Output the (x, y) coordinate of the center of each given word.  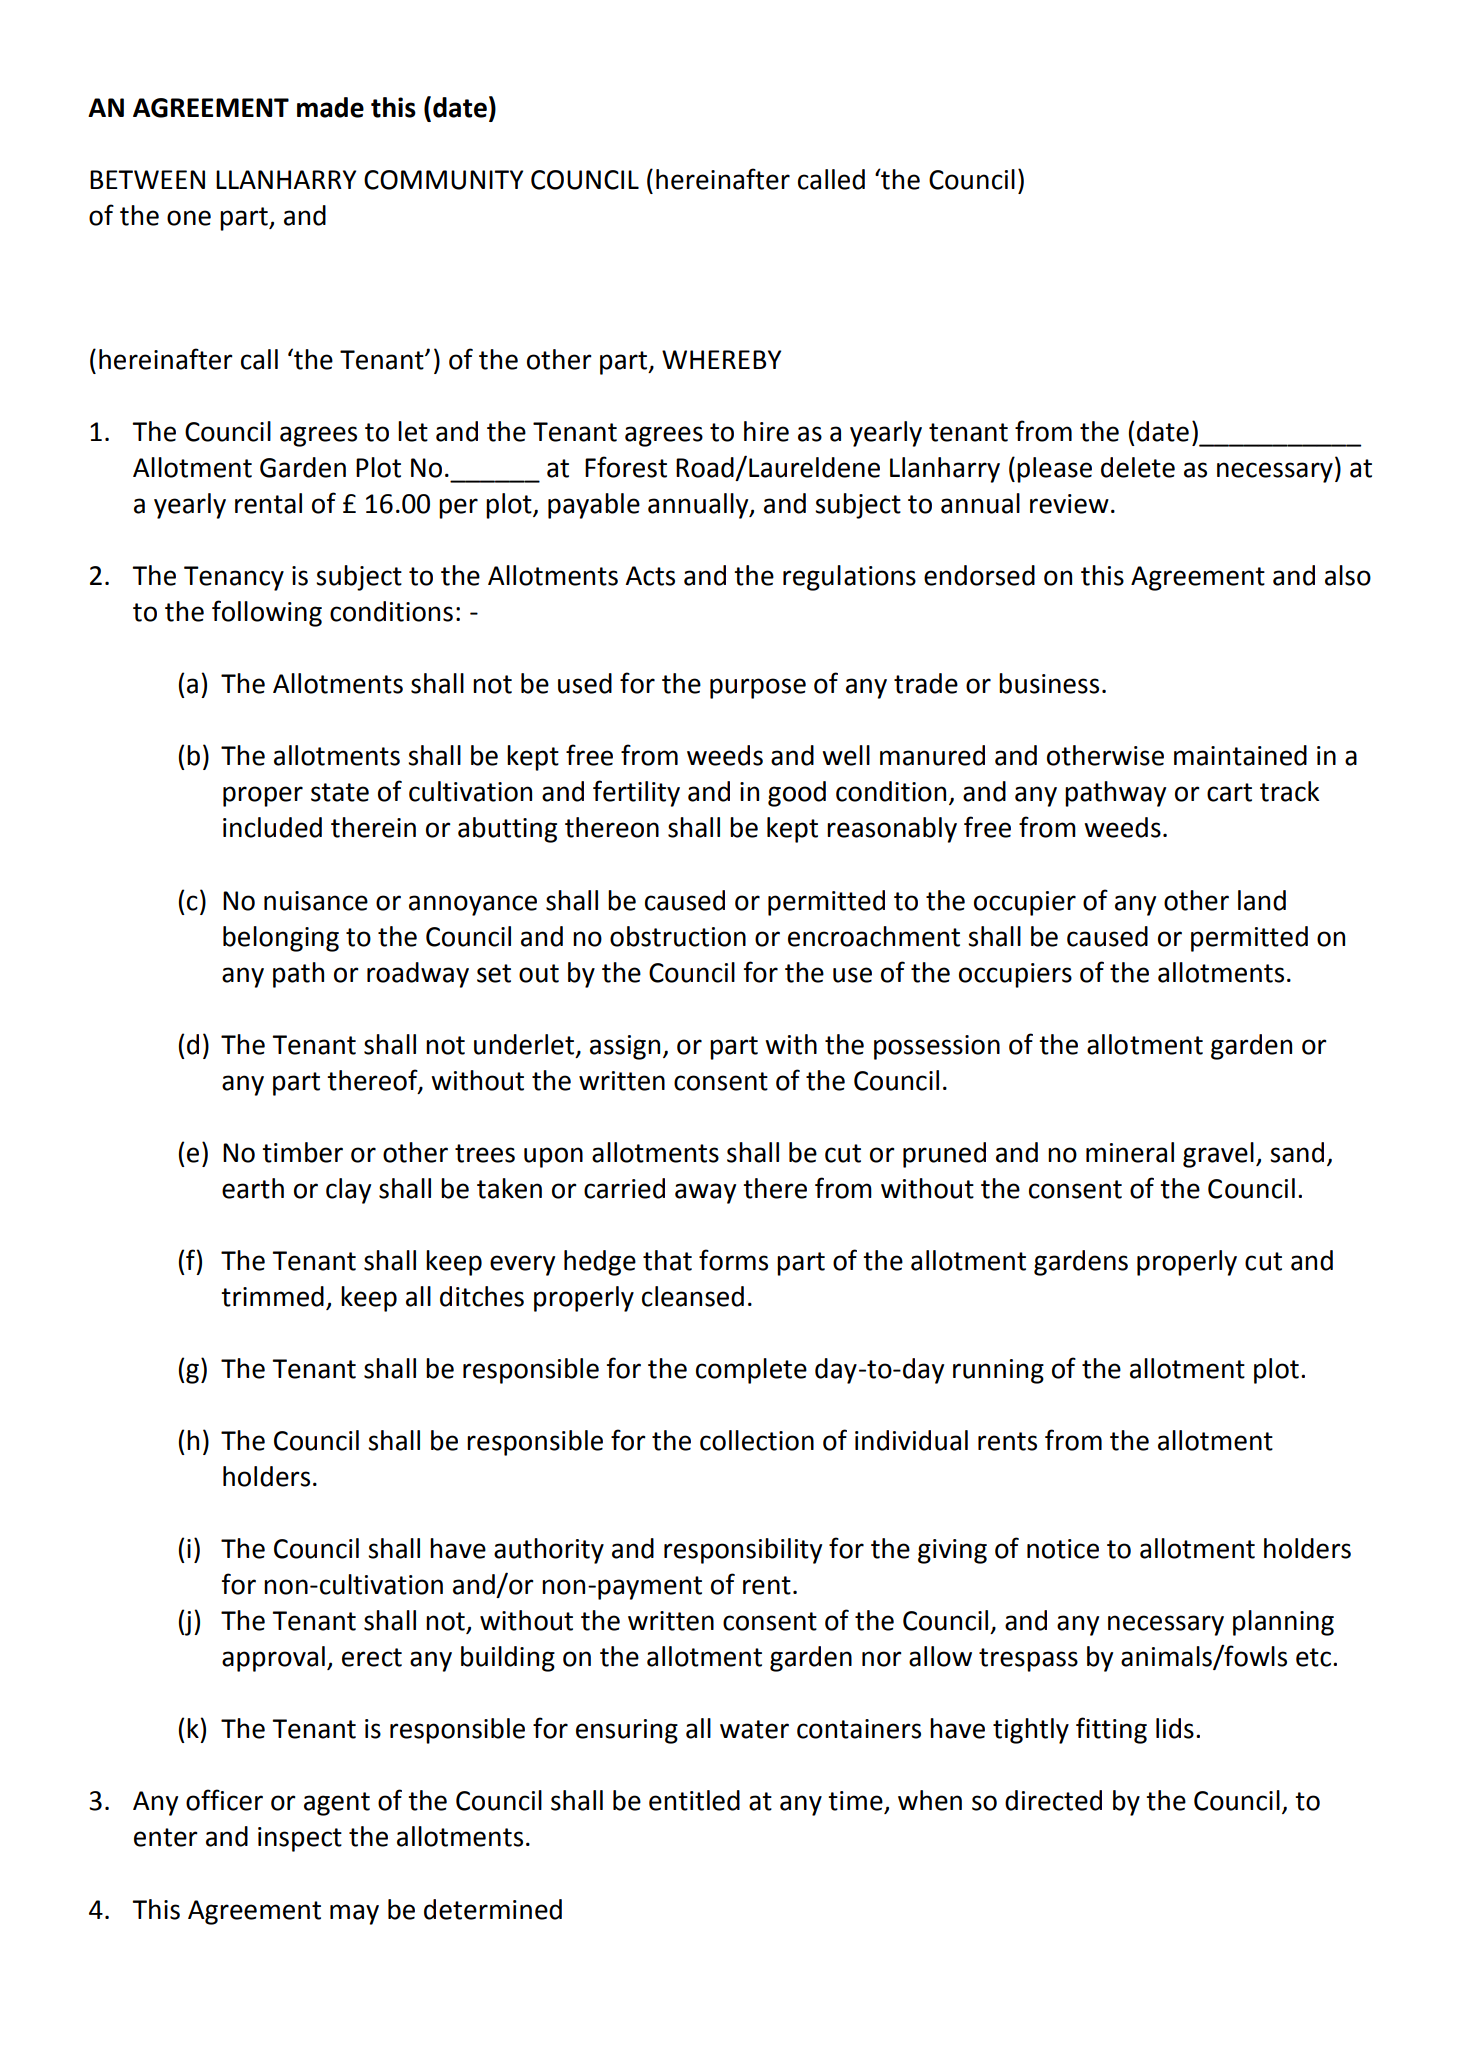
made (330, 107)
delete (1138, 467)
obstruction (678, 936)
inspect (300, 1839)
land (1262, 900)
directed (1053, 1800)
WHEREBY (721, 359)
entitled (694, 1800)
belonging (281, 939)
